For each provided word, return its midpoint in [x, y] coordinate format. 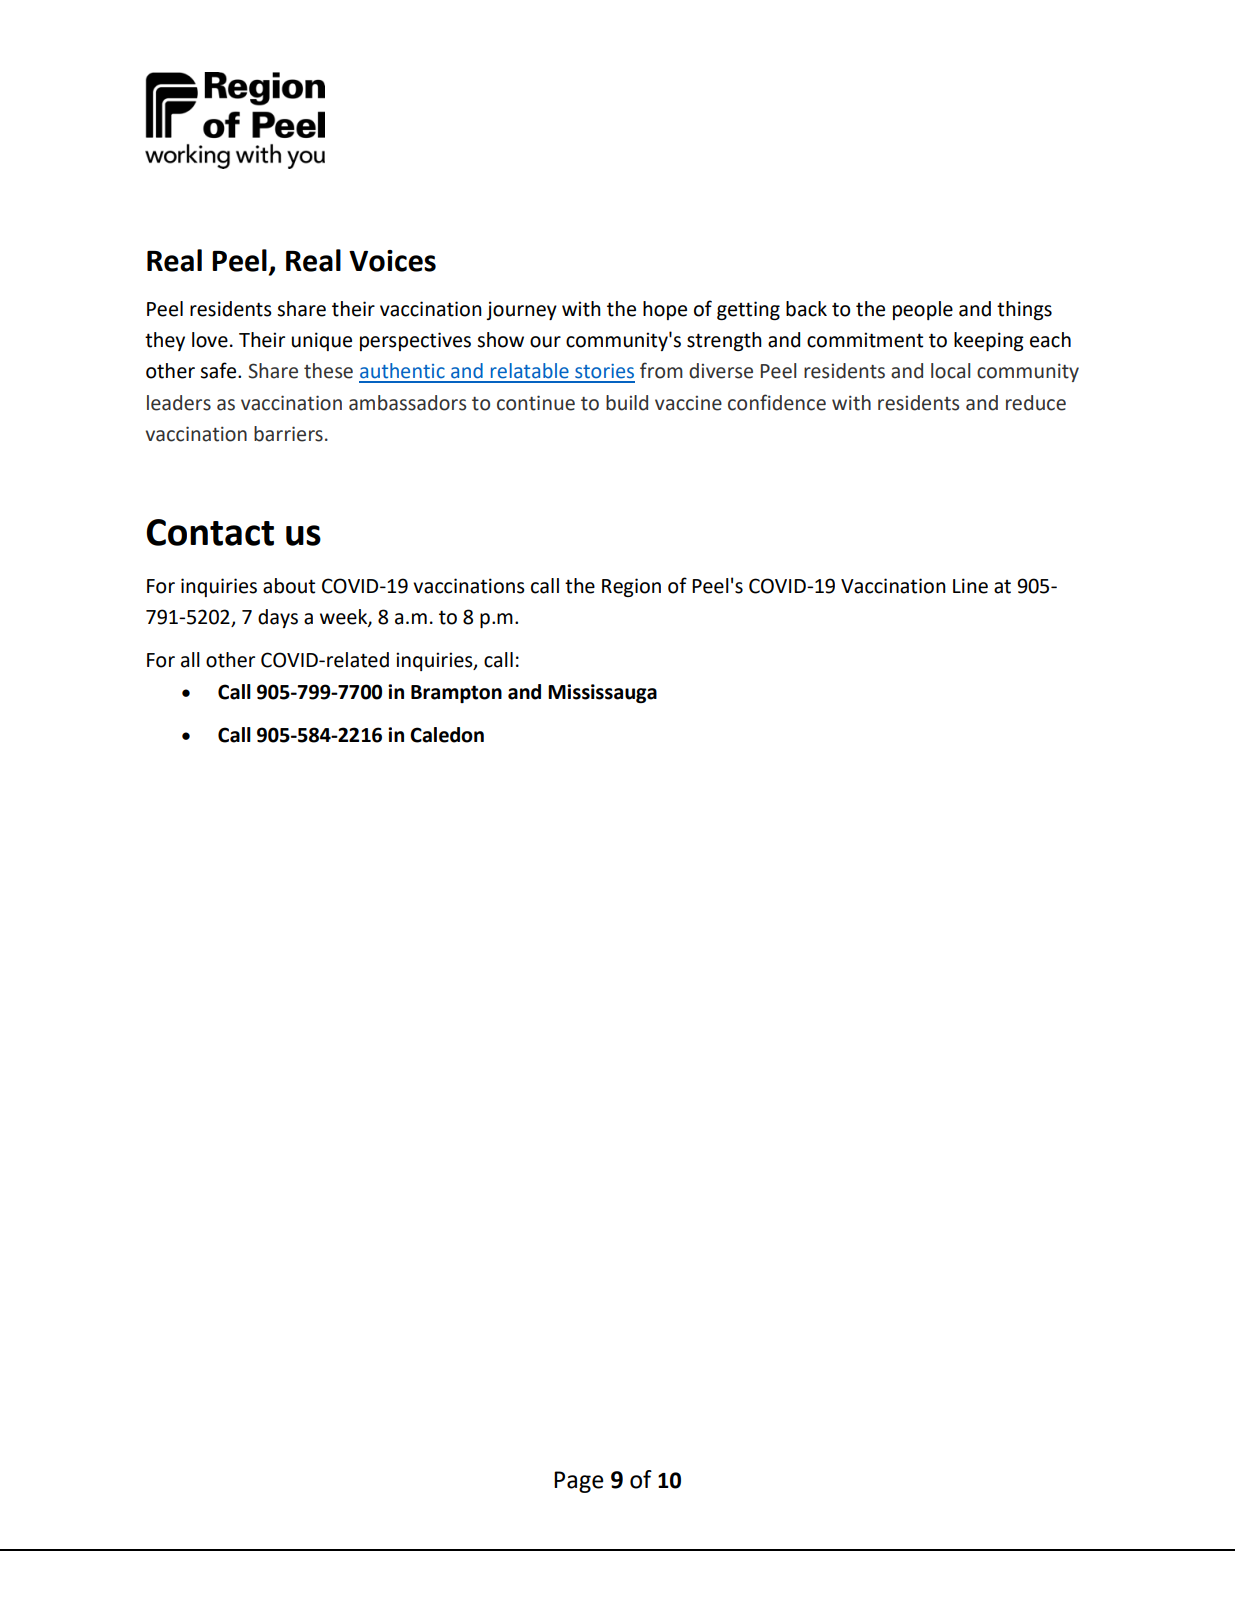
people [923, 310]
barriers [288, 434]
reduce [1036, 403]
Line [970, 586]
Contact [210, 532]
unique [322, 341]
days [278, 618]
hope [665, 310]
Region [631, 587]
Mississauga [602, 693]
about [289, 586]
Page [578, 1482]
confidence [777, 402]
